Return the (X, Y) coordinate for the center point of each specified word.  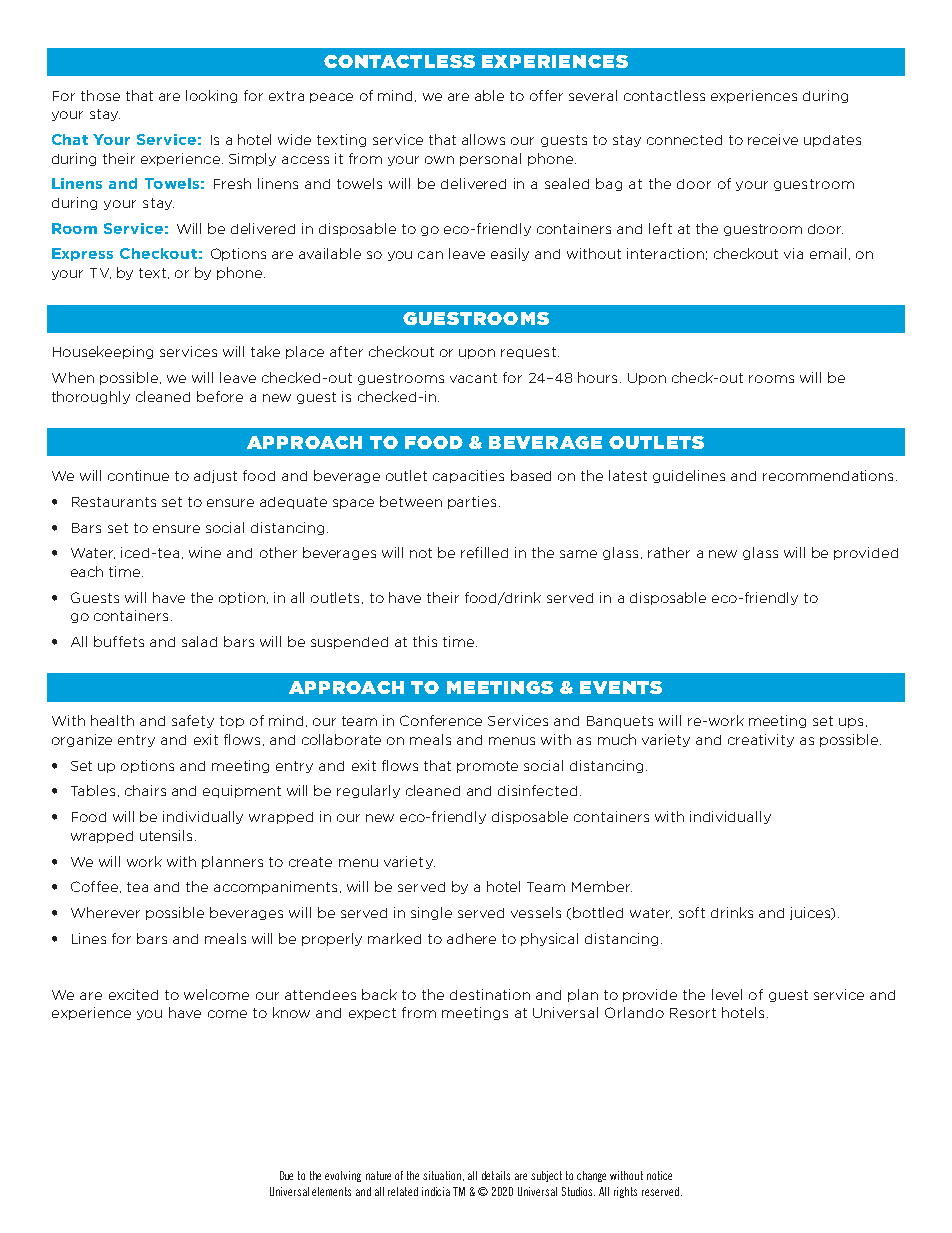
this (425, 641)
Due (286, 1175)
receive (773, 139)
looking (211, 96)
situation (443, 1176)
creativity (761, 740)
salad (199, 641)
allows (483, 139)
